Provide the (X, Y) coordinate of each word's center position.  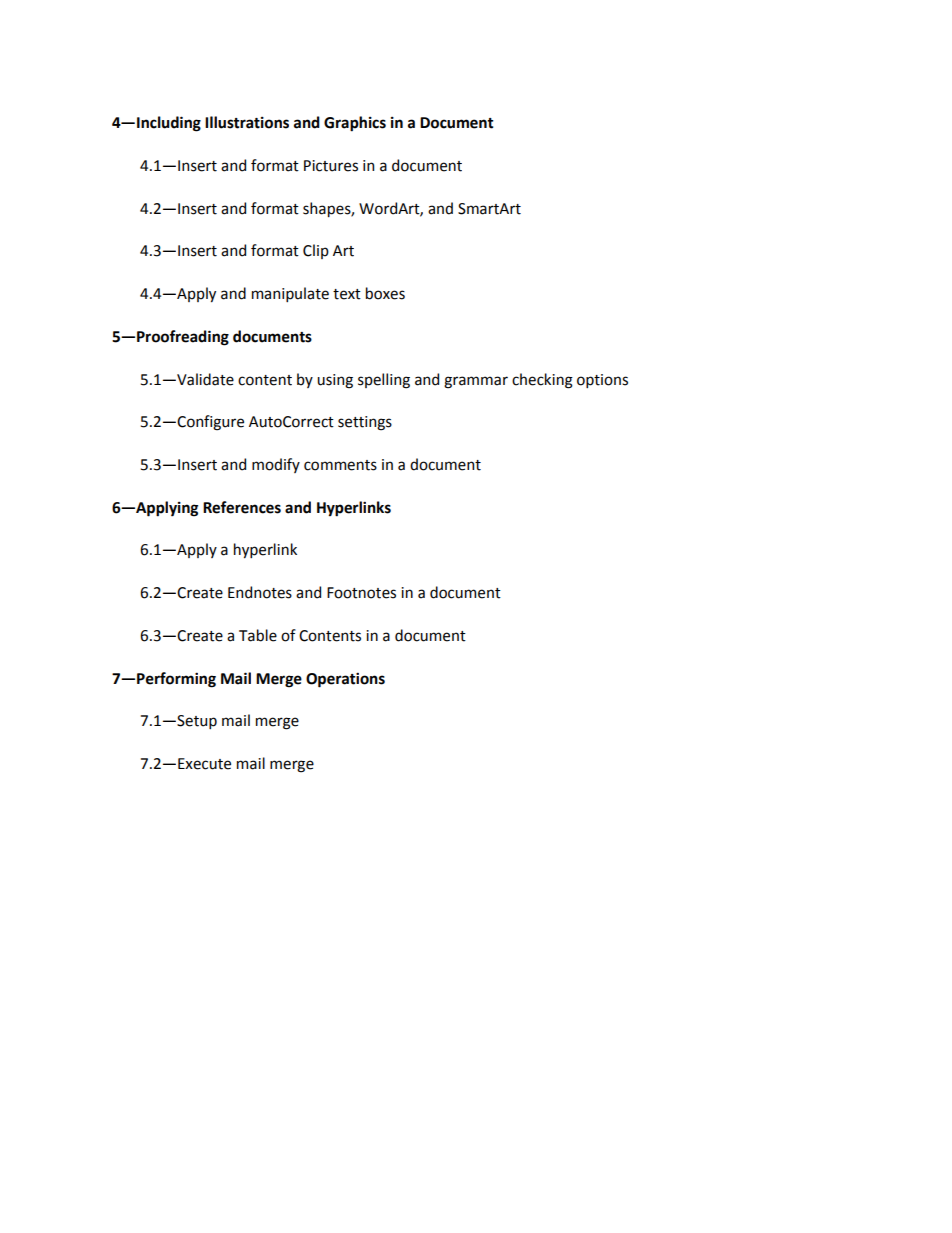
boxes (385, 293)
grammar (476, 382)
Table (258, 635)
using (335, 381)
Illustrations (247, 122)
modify (276, 465)
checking (542, 381)
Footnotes (361, 593)
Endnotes (260, 592)
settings (365, 423)
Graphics (355, 124)
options (602, 381)
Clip (316, 251)
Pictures (331, 166)
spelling (384, 381)
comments (340, 465)
